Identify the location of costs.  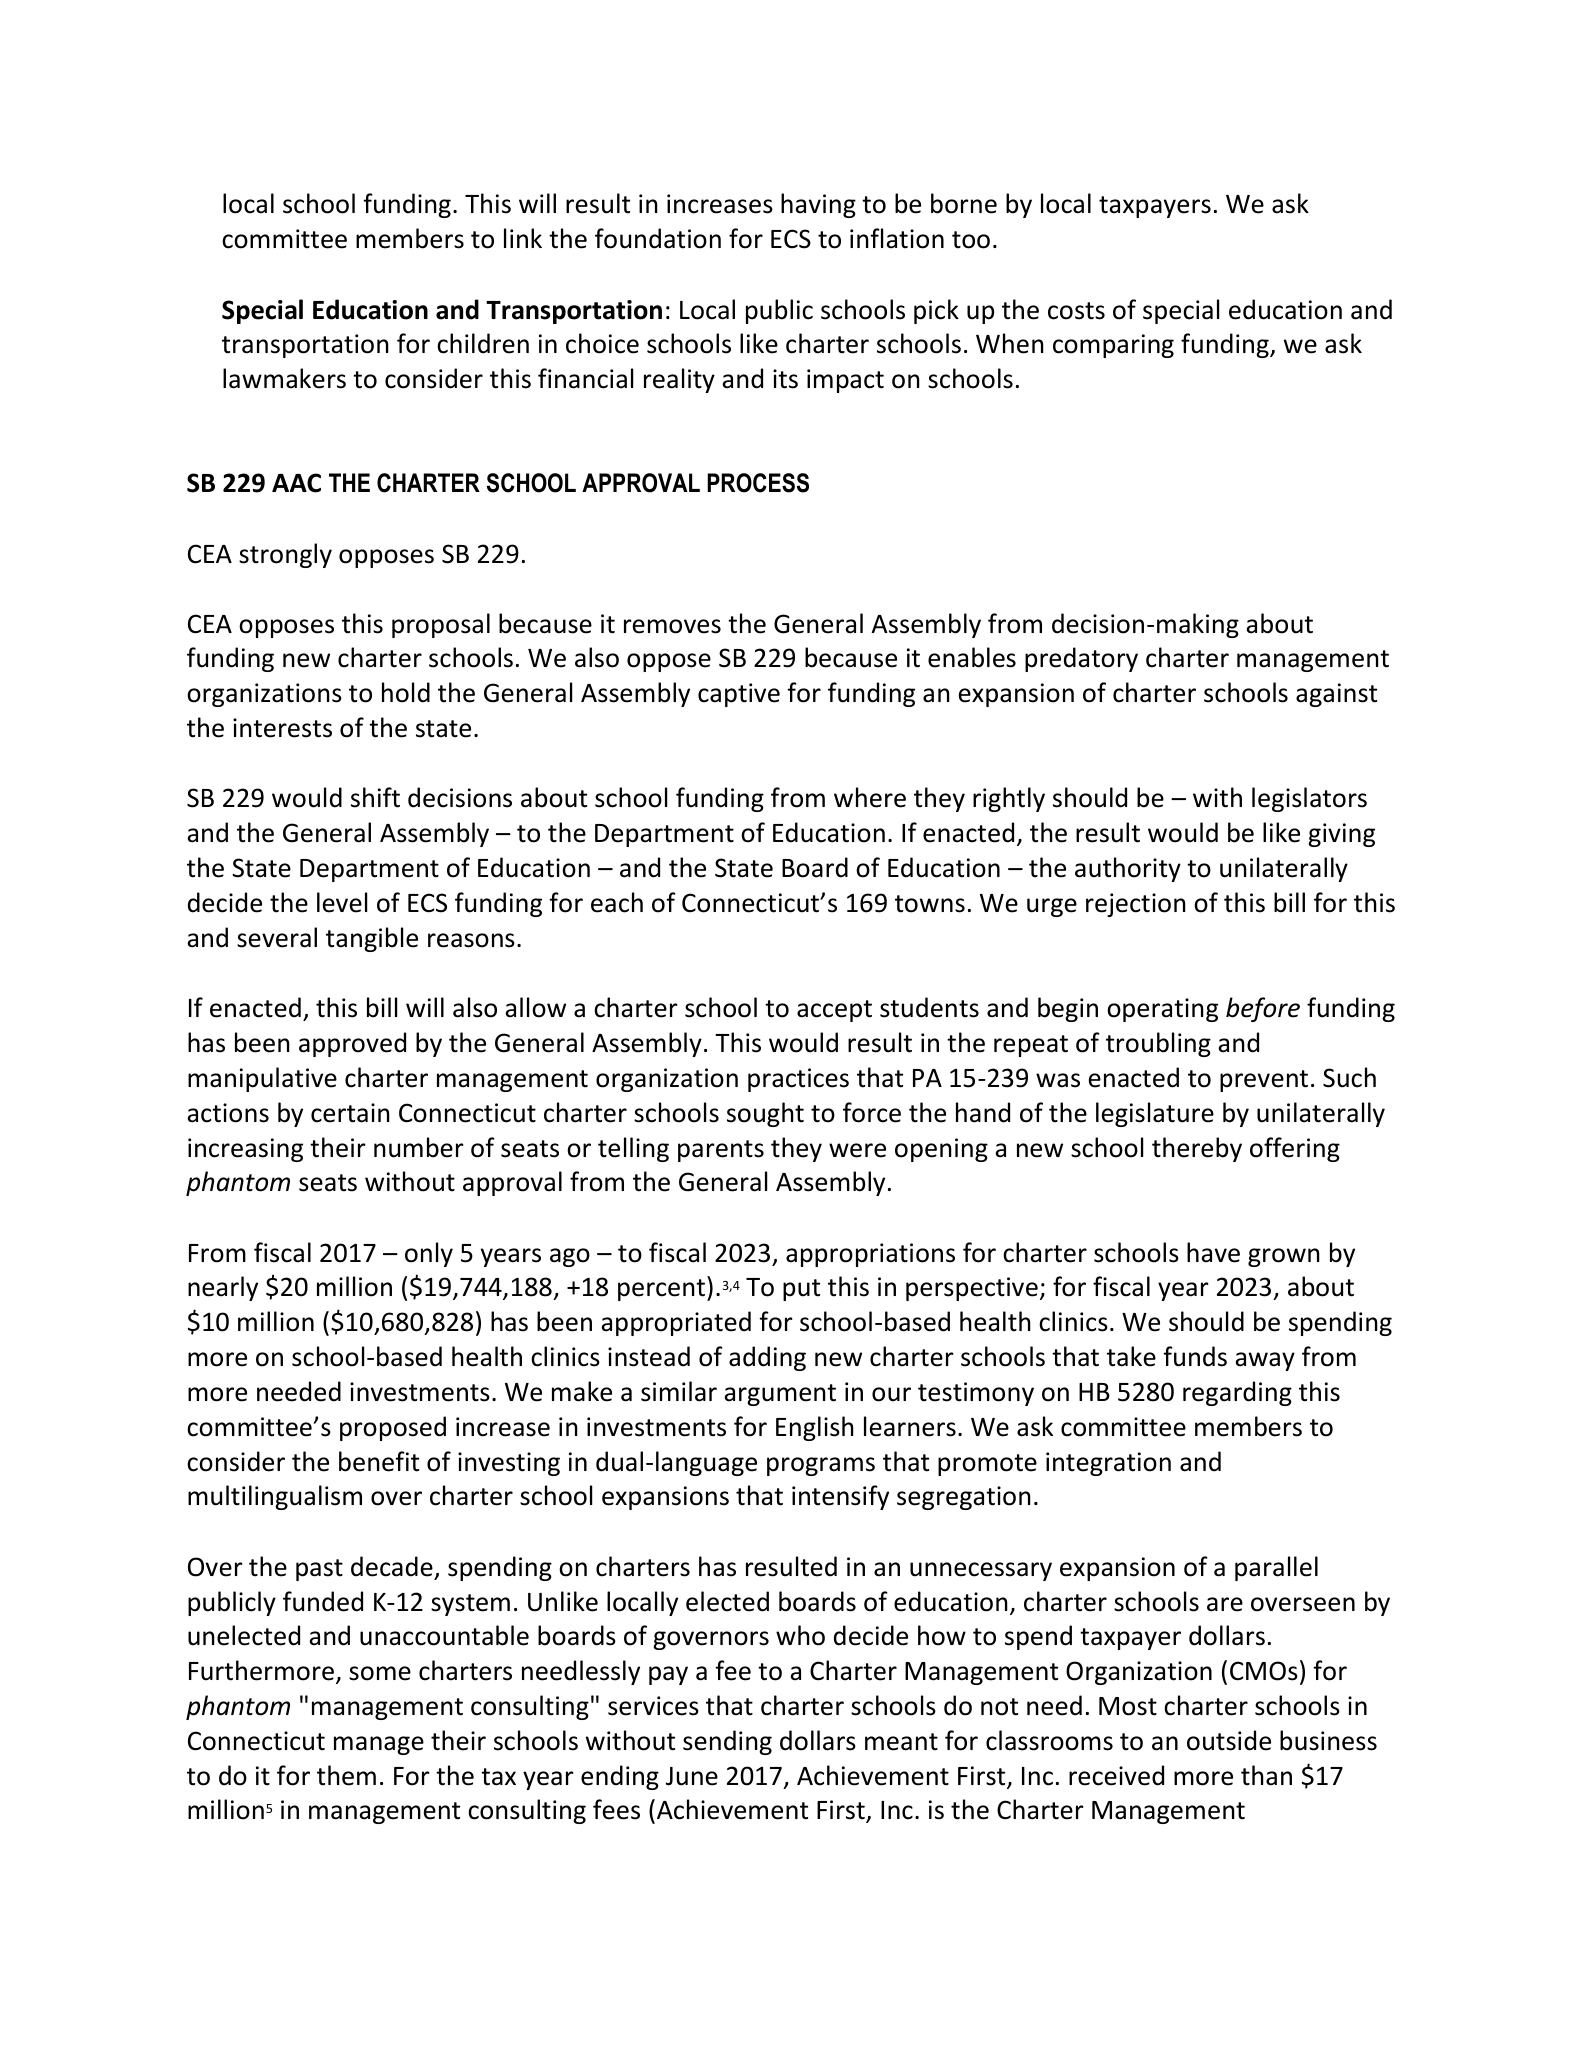
(1076, 311).
